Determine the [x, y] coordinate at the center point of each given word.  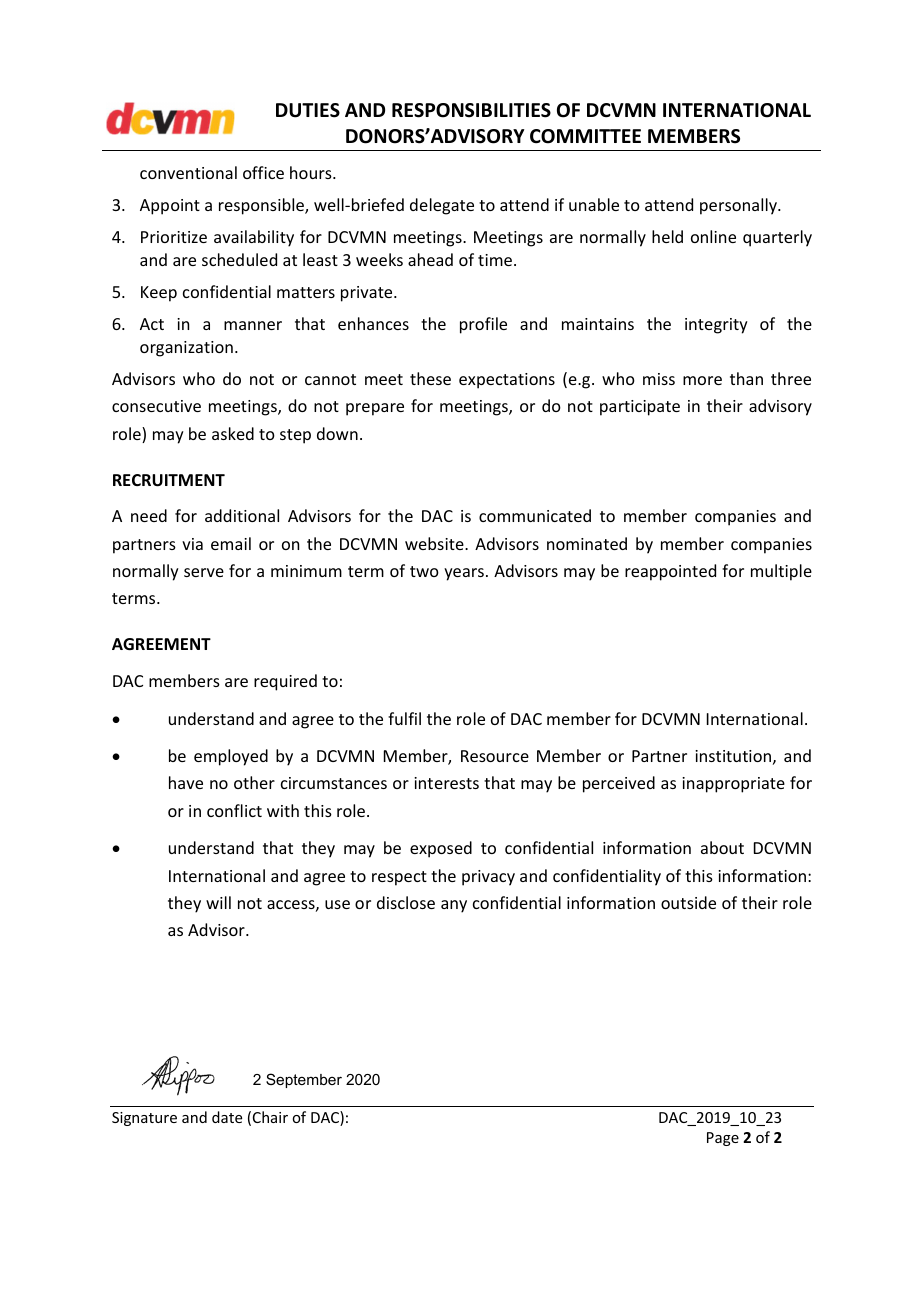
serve [204, 572]
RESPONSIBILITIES [471, 110]
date [227, 1117]
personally [739, 206]
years [464, 574]
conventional [188, 172]
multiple [781, 572]
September [304, 1080]
